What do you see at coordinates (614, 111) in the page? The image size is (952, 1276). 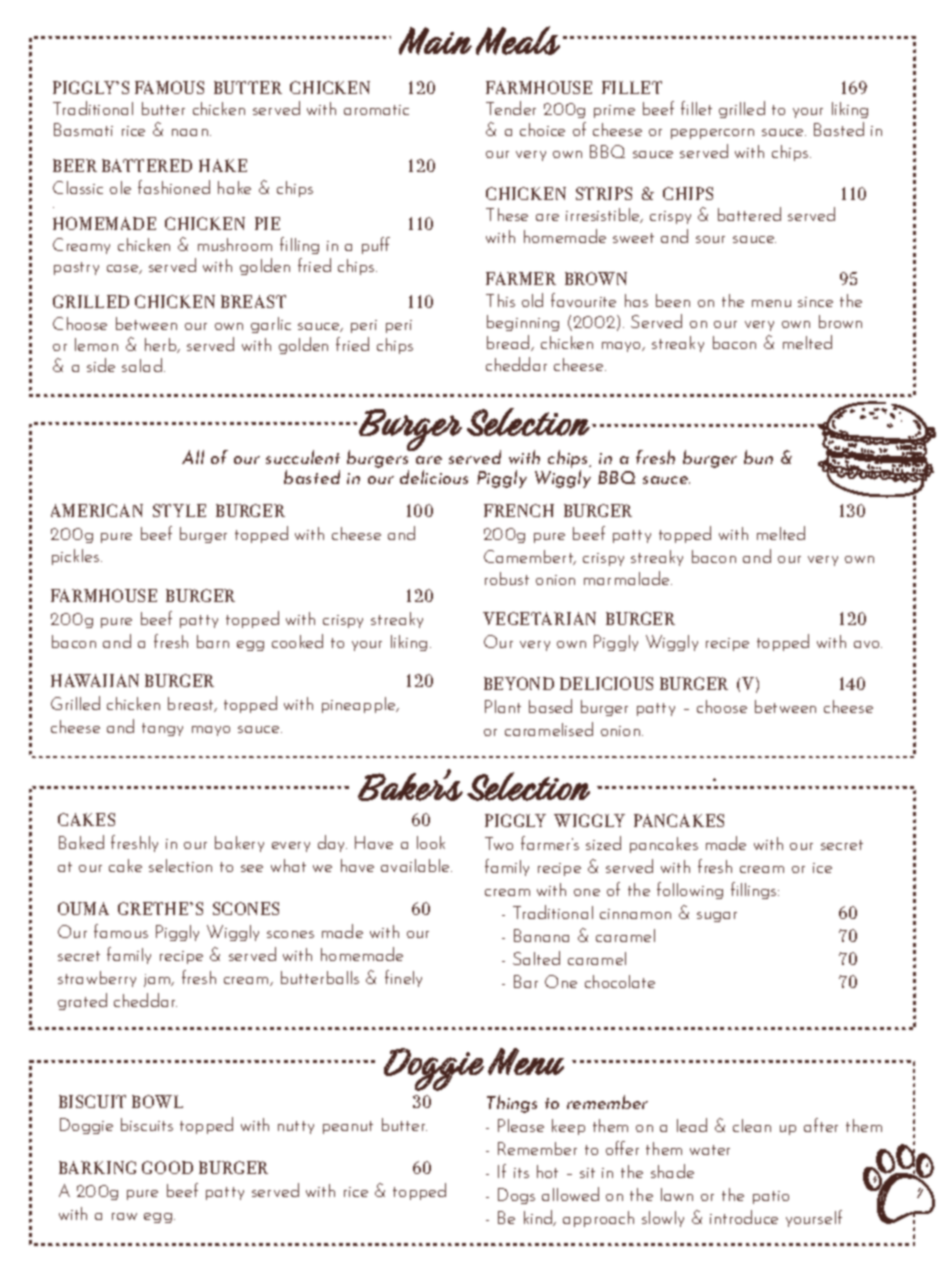 I see `prime` at bounding box center [614, 111].
